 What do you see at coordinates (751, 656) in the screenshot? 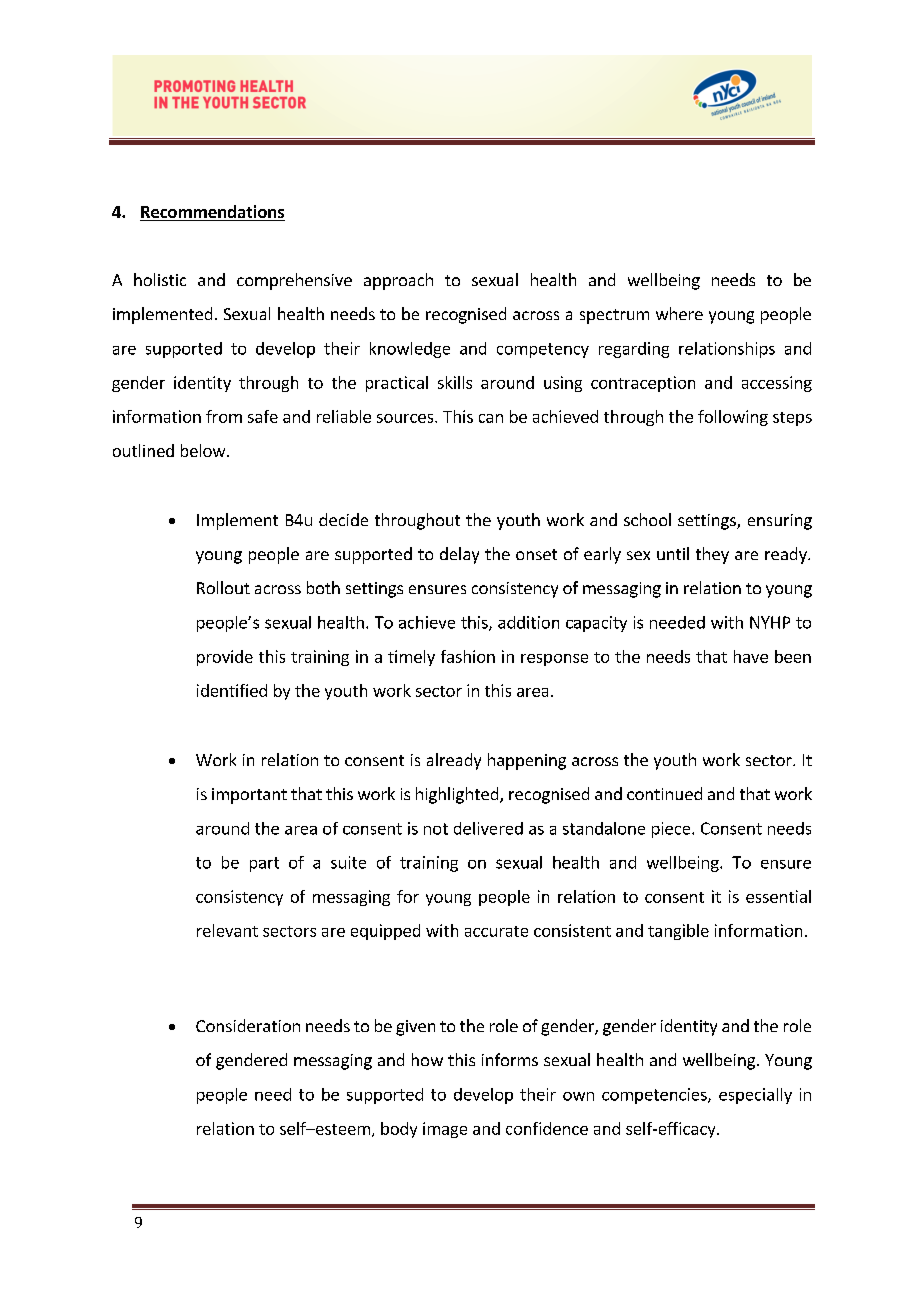
I see `have` at bounding box center [751, 656].
